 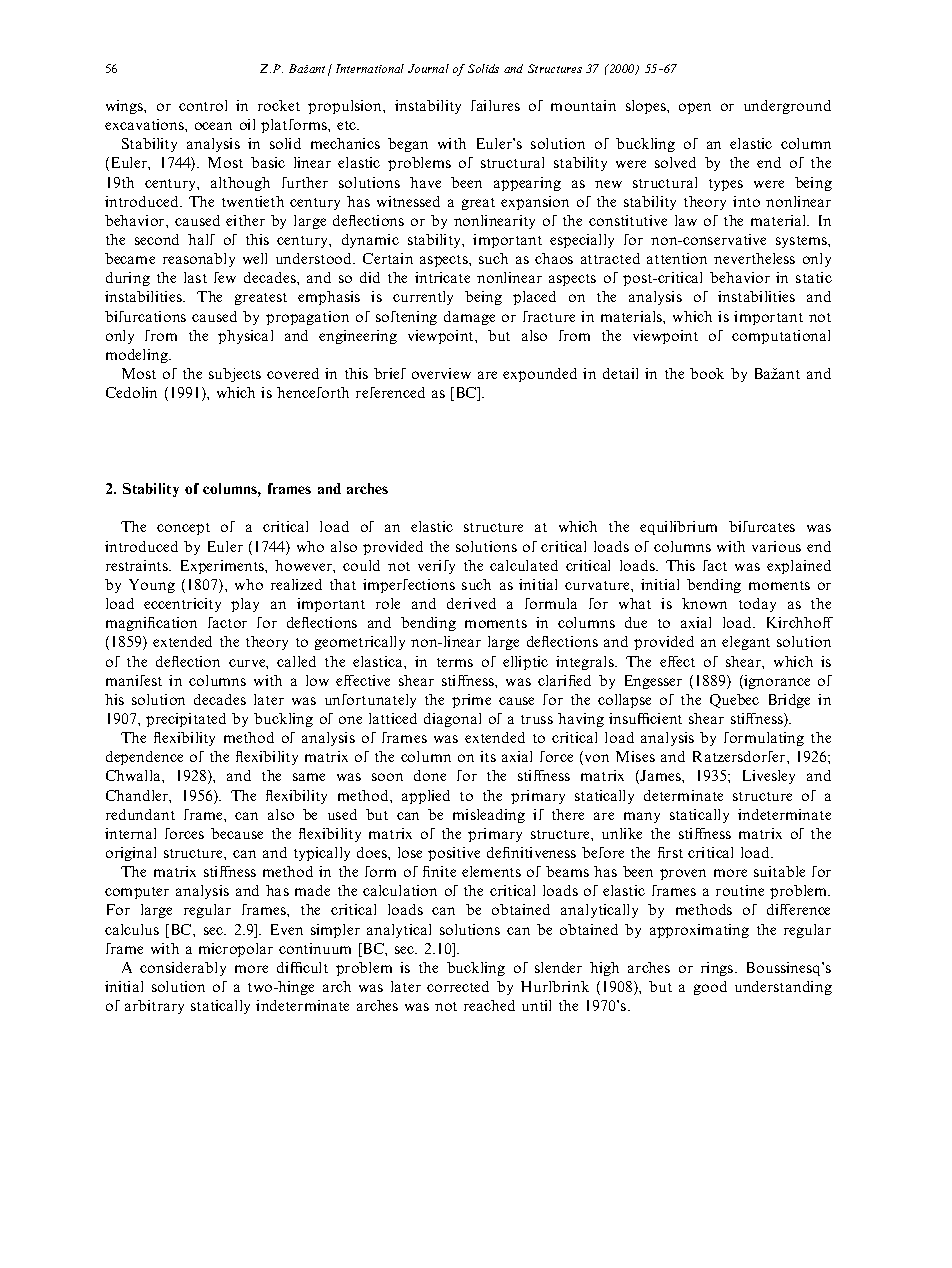 I want to click on book, so click(x=707, y=373).
